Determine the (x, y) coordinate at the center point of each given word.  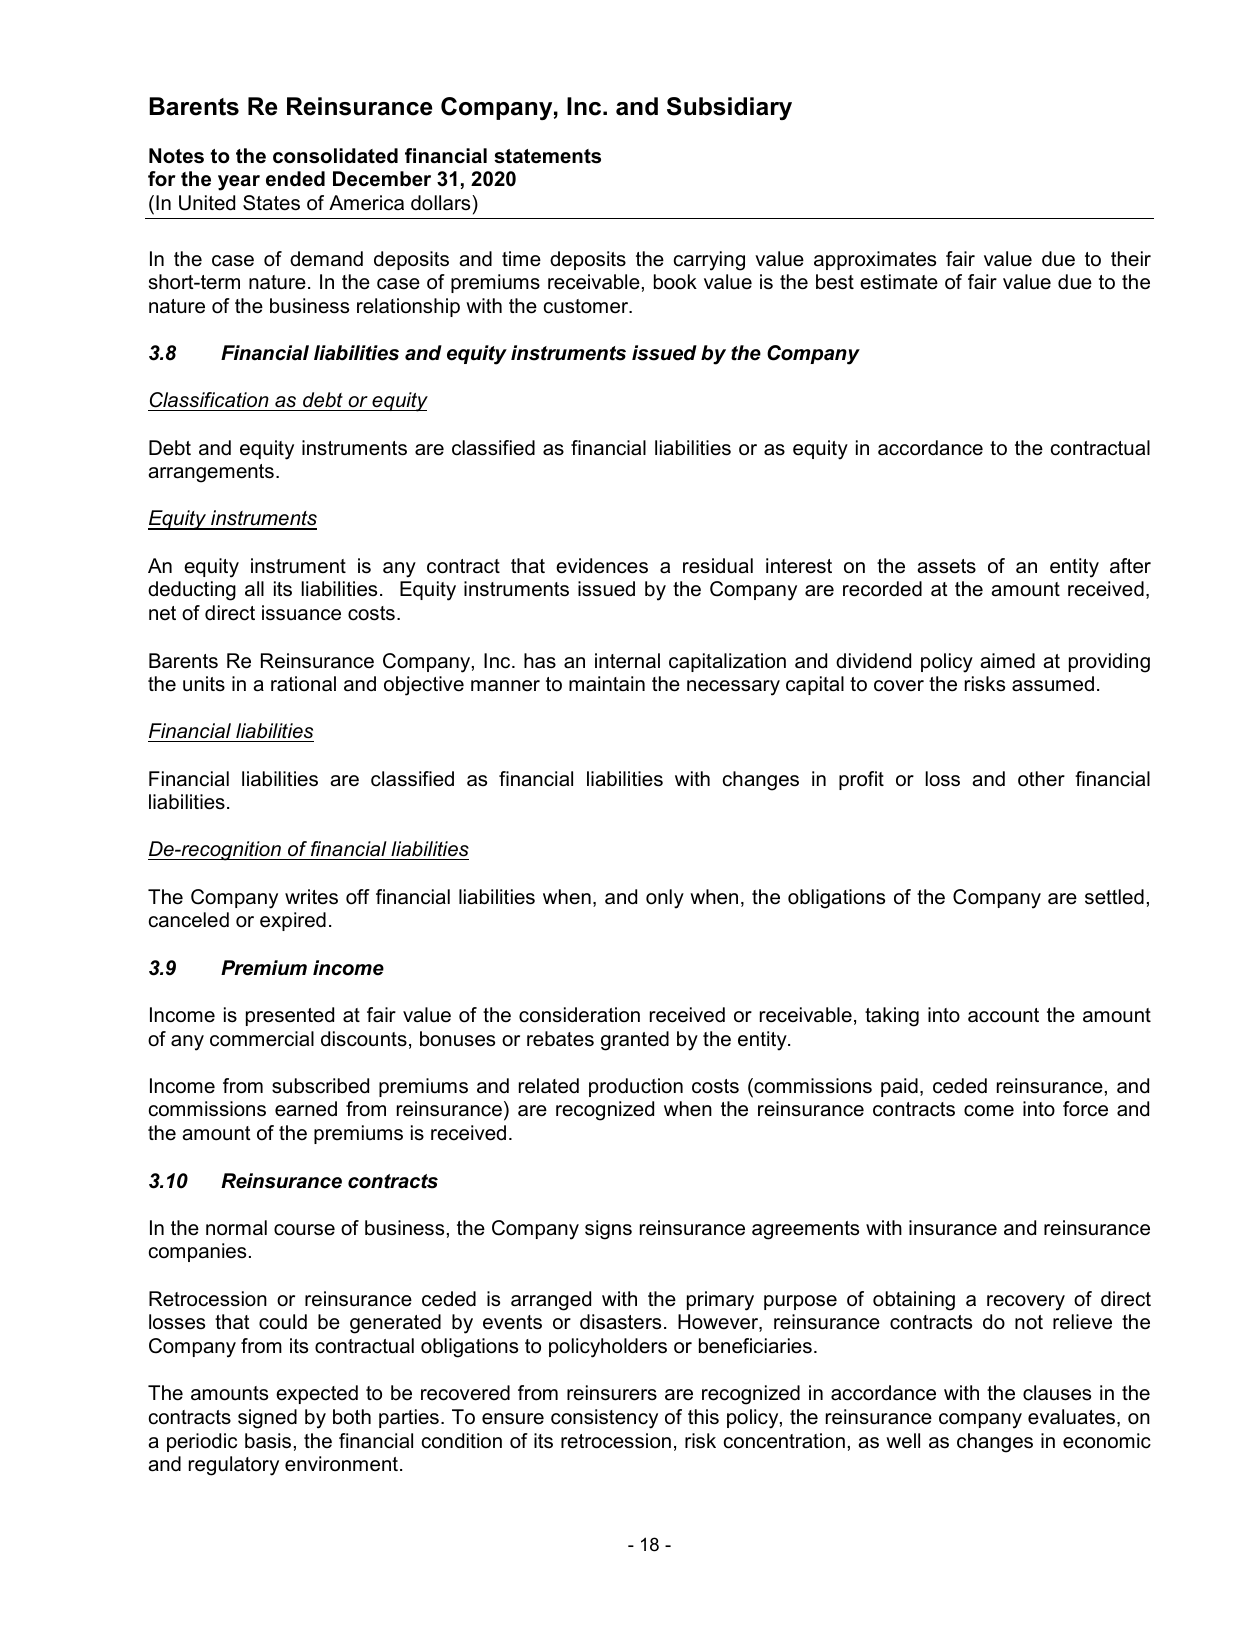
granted (635, 1041)
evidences (602, 566)
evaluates (1073, 1418)
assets (946, 566)
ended (295, 179)
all (254, 589)
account (1003, 1015)
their (1131, 259)
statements (547, 156)
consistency (604, 1419)
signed (267, 1419)
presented (290, 1016)
